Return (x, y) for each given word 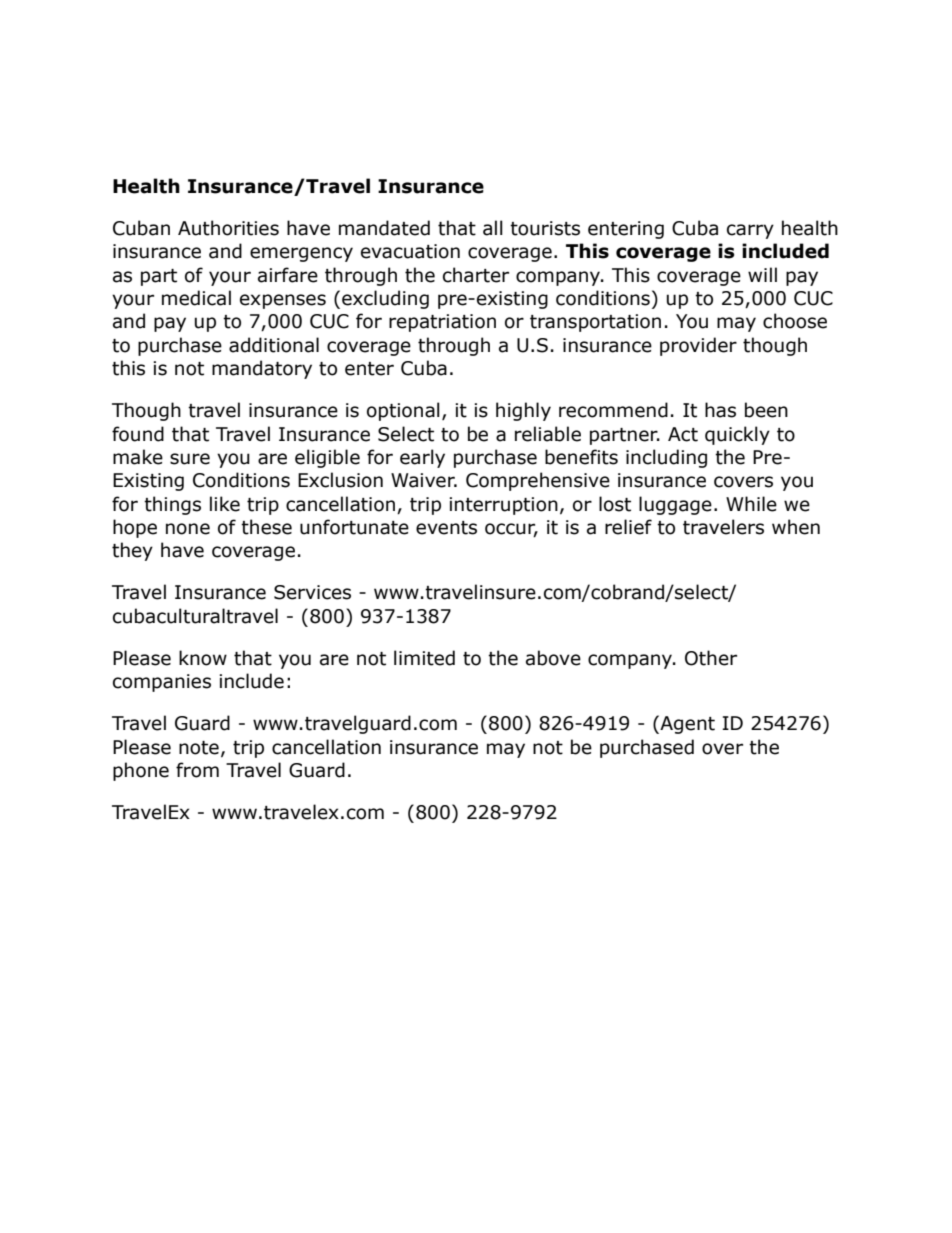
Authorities (228, 228)
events (446, 528)
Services (312, 592)
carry (750, 231)
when (796, 527)
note (199, 748)
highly (523, 411)
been (766, 410)
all (493, 228)
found (138, 434)
